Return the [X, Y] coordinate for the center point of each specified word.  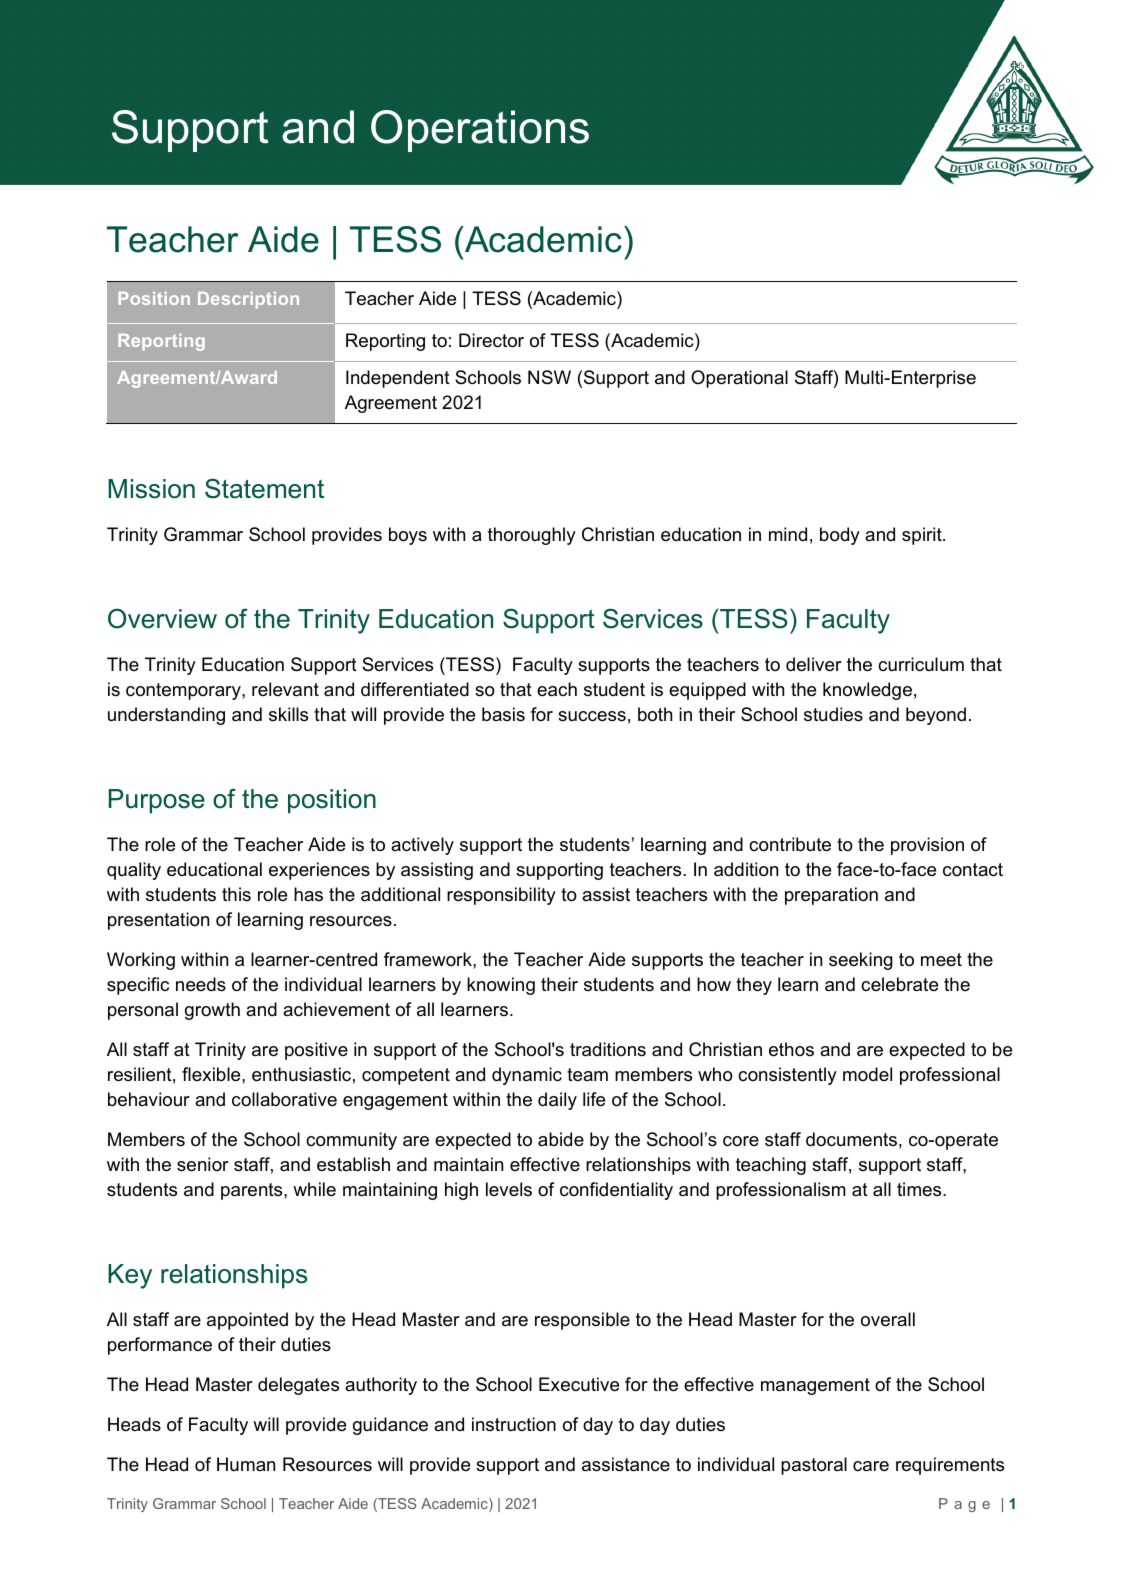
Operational [739, 379]
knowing [501, 986]
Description [248, 300]
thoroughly [532, 536]
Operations [480, 131]
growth [212, 1011]
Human [246, 1464]
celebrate [899, 984]
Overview [162, 618]
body [840, 536]
